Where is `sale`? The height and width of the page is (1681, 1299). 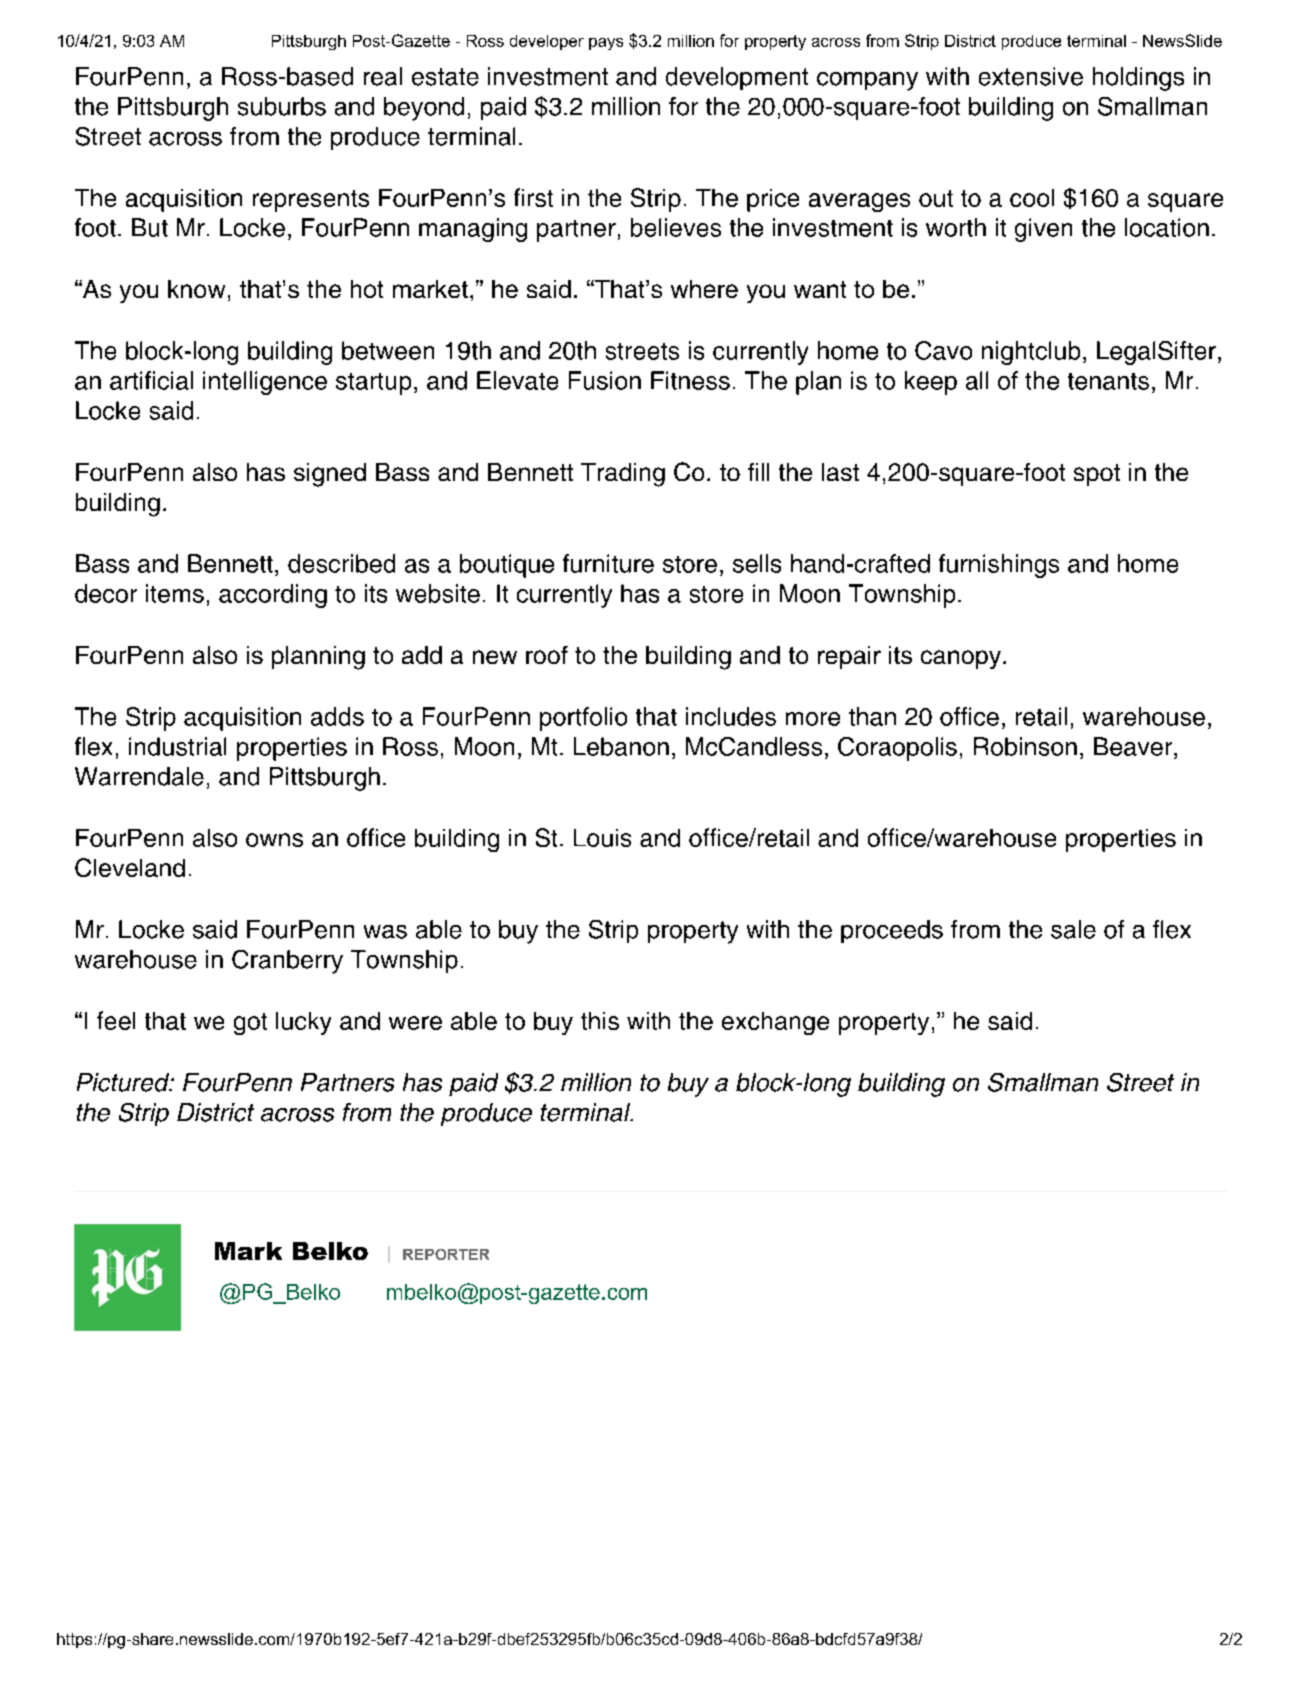 sale is located at coordinates (1073, 929).
